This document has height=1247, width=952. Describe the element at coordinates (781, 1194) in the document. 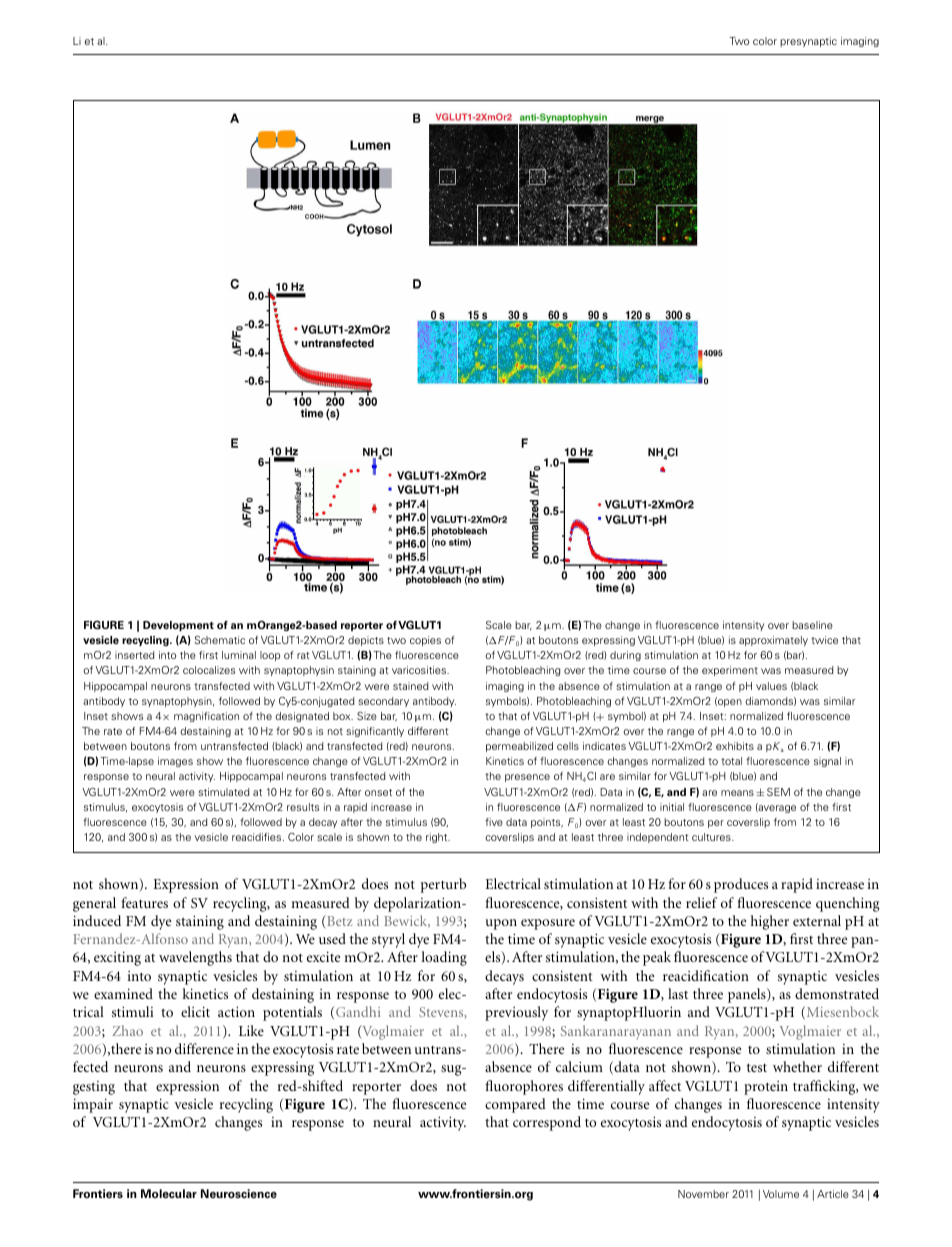

I see `Volume` at that location.
